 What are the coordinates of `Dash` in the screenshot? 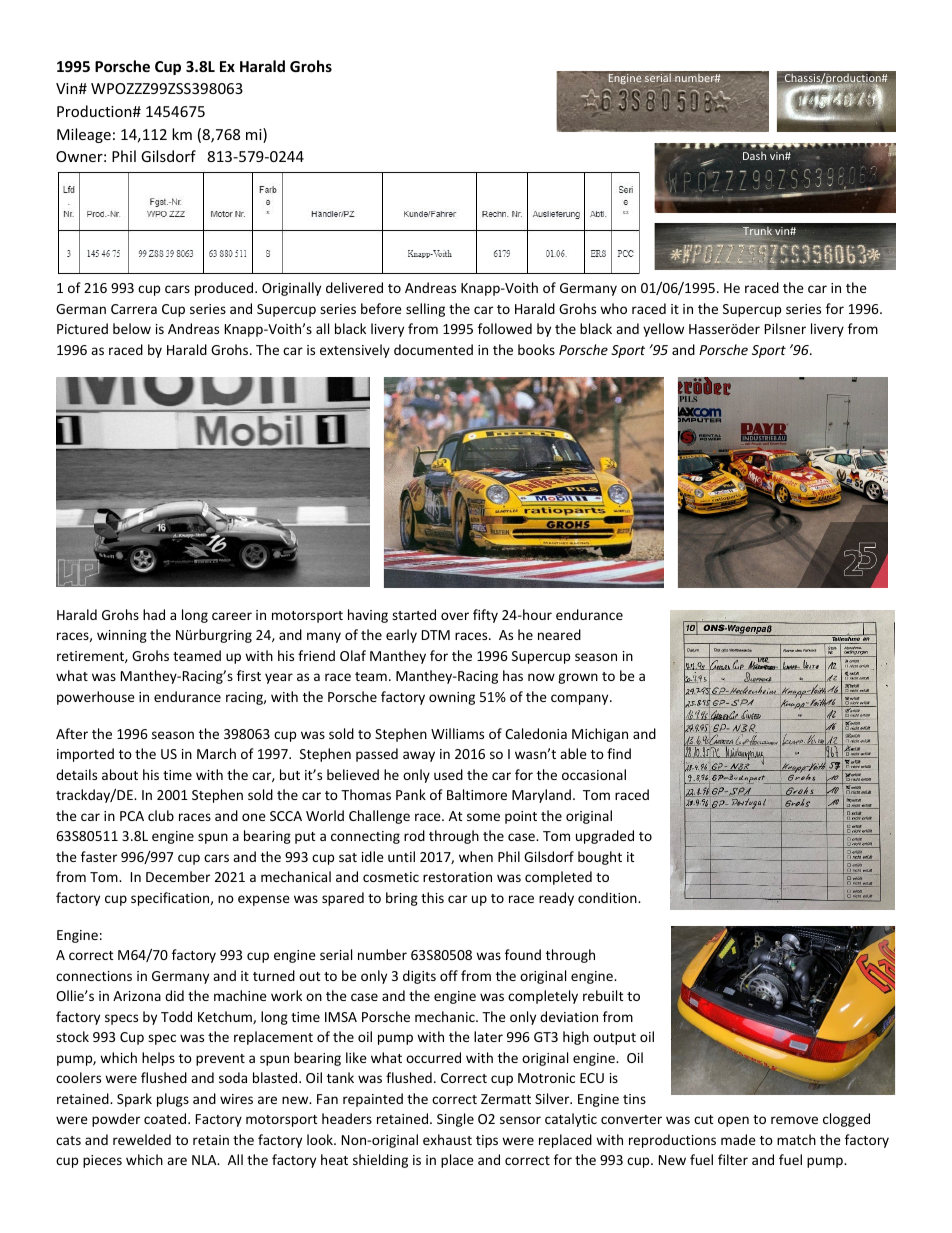 It's located at (754, 155).
